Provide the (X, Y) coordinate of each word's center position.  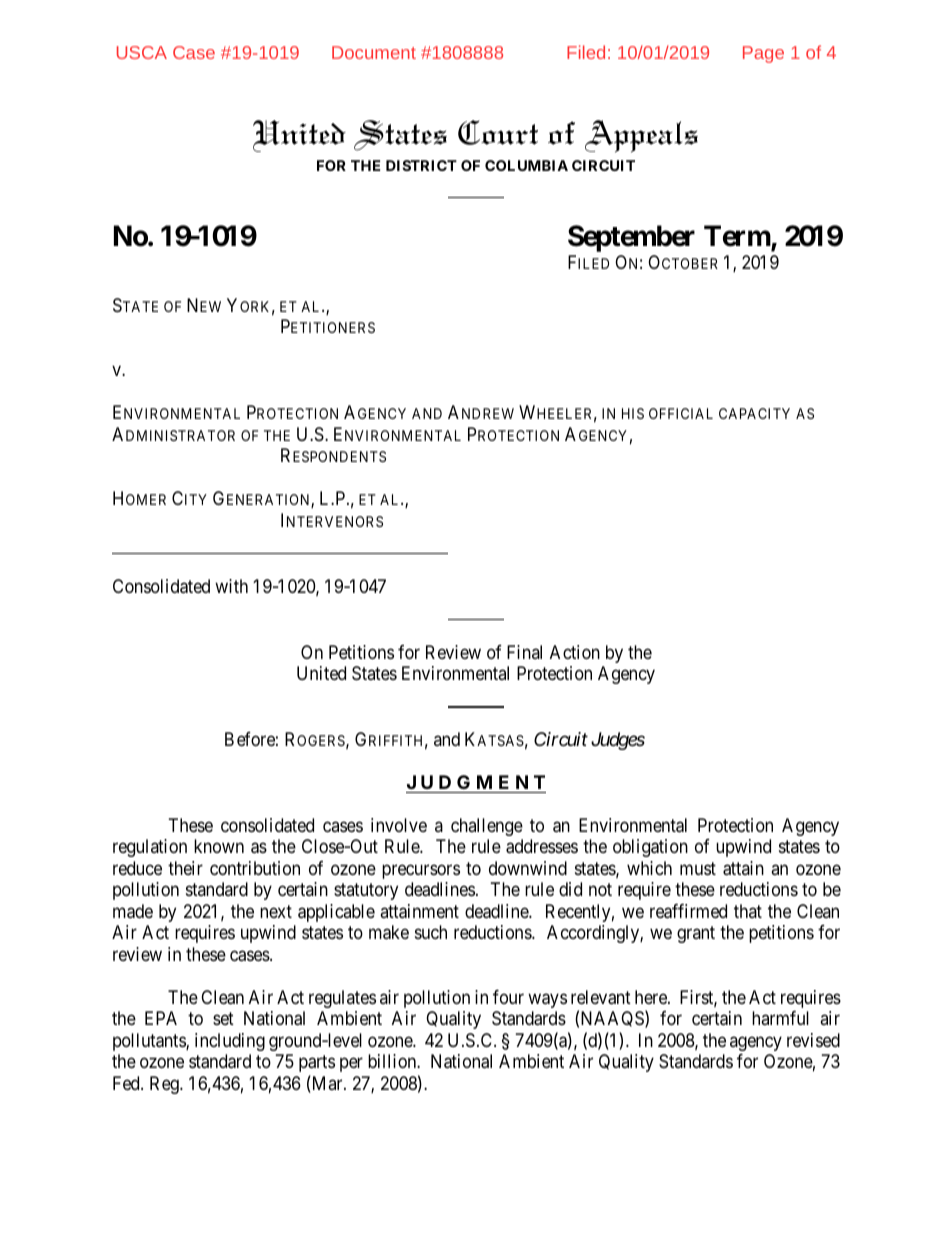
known (219, 846)
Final (524, 652)
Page (763, 54)
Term (738, 237)
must (698, 868)
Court (498, 132)
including (230, 1042)
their (185, 868)
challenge (487, 827)
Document (374, 52)
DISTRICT (421, 165)
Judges (618, 741)
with (231, 586)
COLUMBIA (526, 165)
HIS (633, 413)
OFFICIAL (681, 413)
